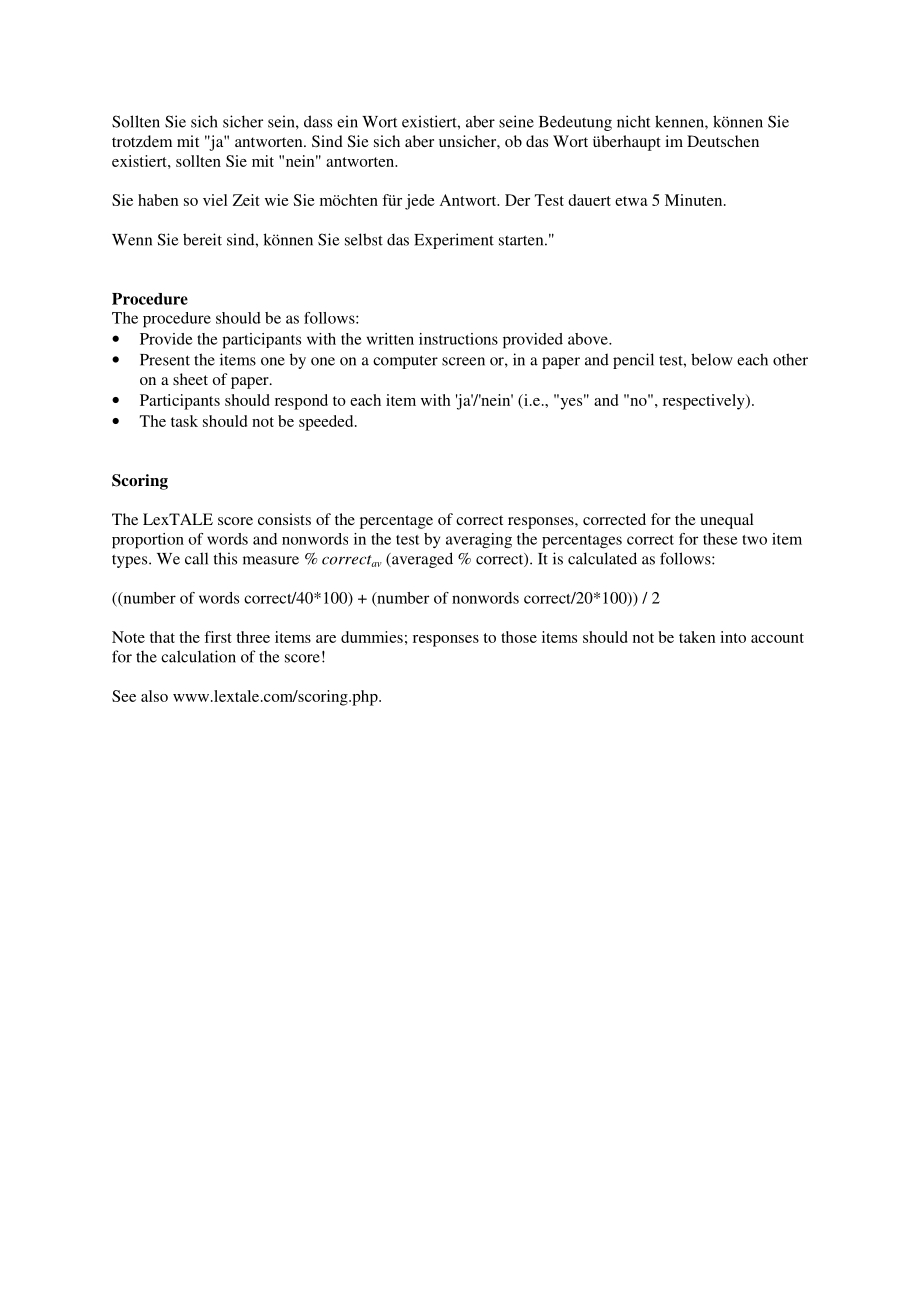 This screenshot has height=1308, width=924. I want to click on Deutschen, so click(723, 141).
